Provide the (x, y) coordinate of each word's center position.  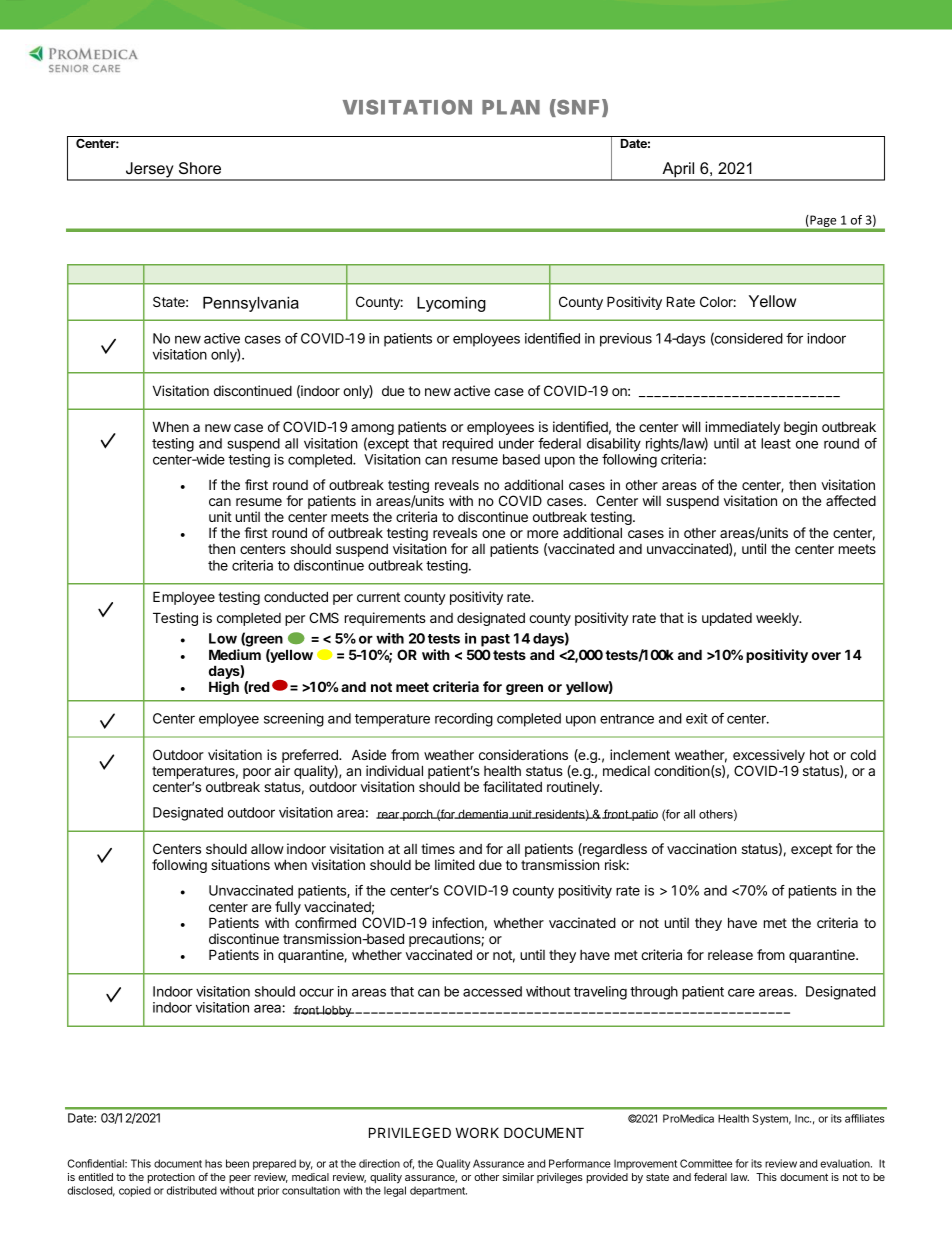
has (213, 1163)
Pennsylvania (251, 304)
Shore (200, 168)
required (468, 445)
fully (288, 908)
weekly (778, 619)
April (678, 171)
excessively (769, 757)
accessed (492, 991)
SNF (577, 108)
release (730, 955)
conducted (296, 596)
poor (257, 773)
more (542, 534)
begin (800, 428)
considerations (523, 754)
